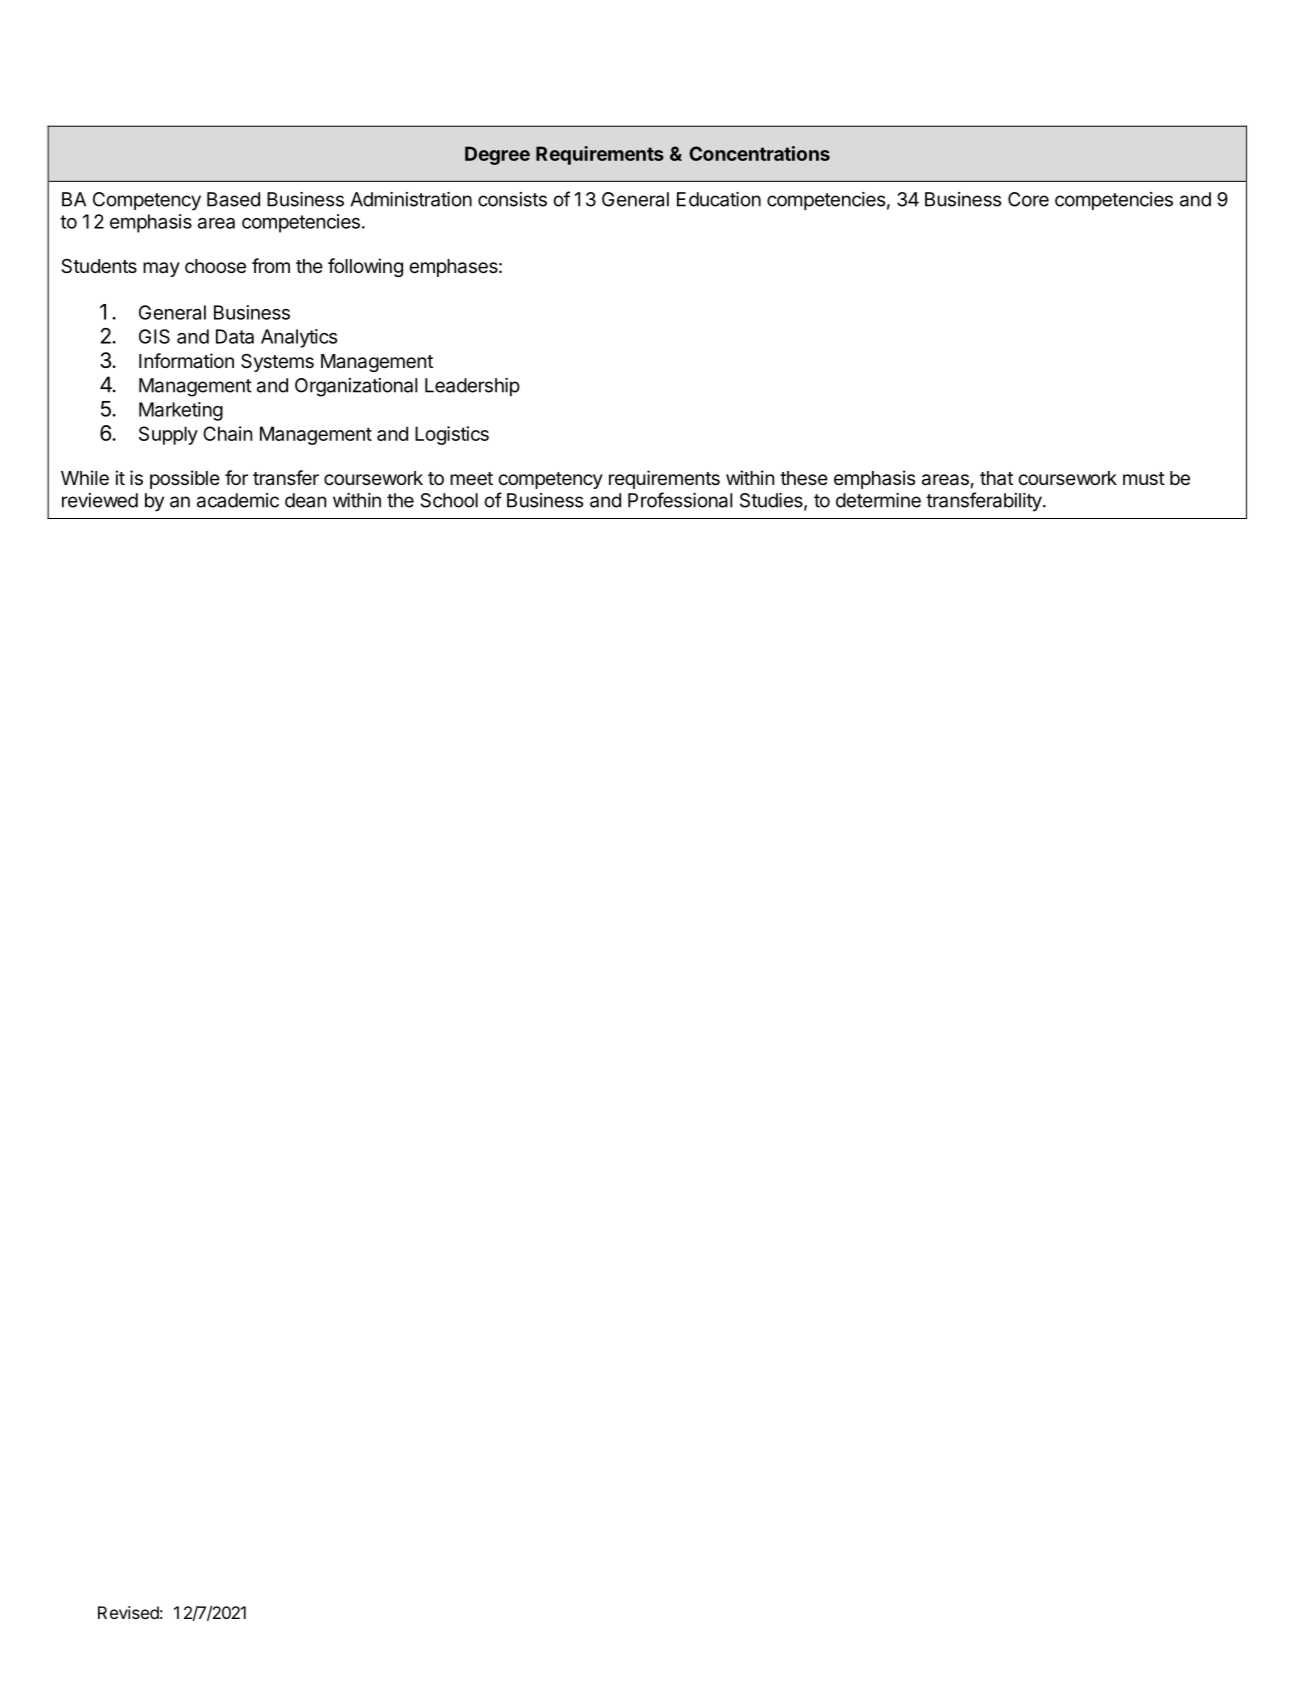 The height and width of the screenshot is (1700, 1314). I want to click on Leadership, so click(472, 387).
